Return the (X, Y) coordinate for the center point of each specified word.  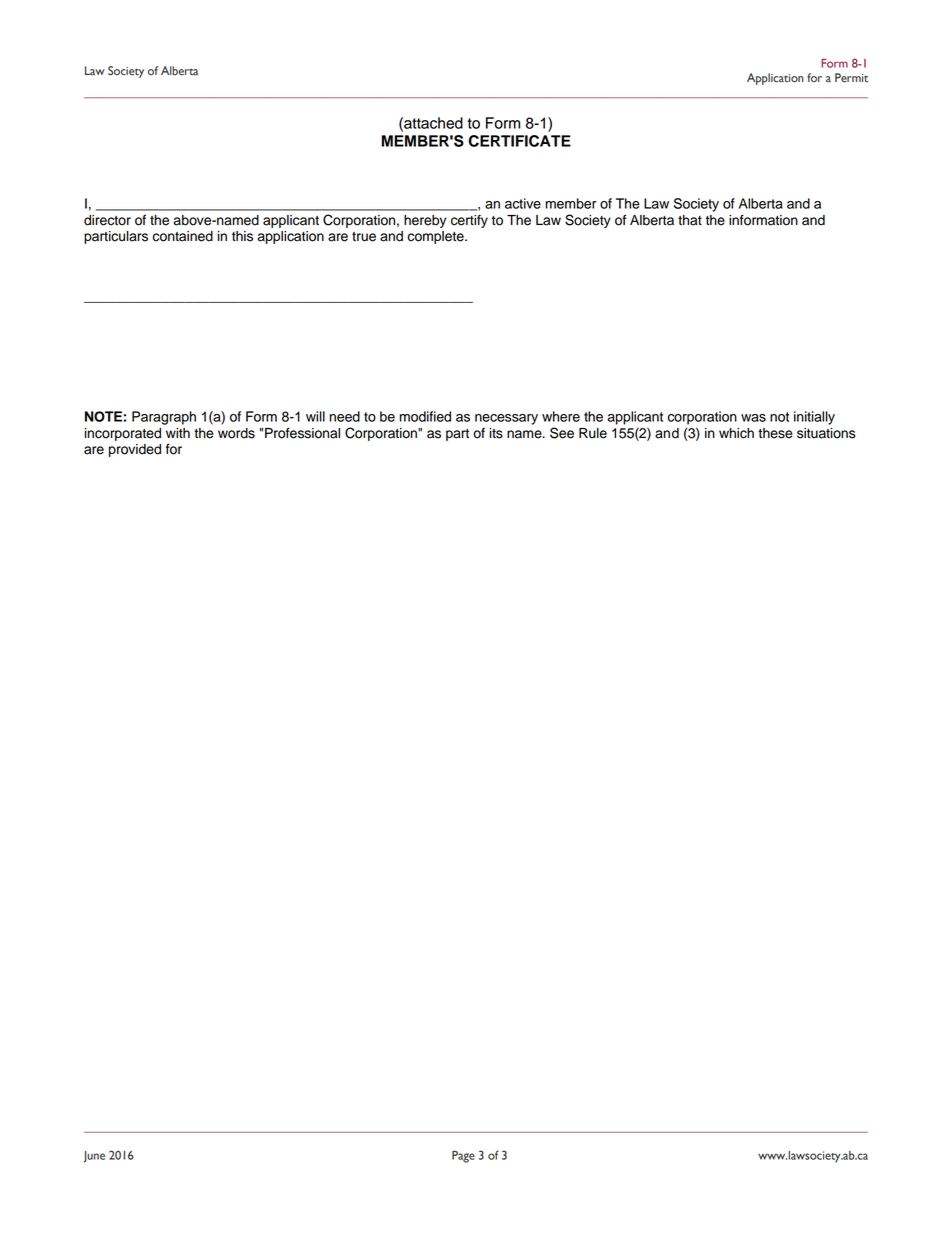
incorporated (123, 434)
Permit (851, 78)
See (562, 433)
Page (463, 1157)
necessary (506, 419)
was (753, 418)
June (94, 1157)
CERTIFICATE (519, 141)
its (496, 433)
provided (135, 450)
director (107, 220)
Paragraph (164, 418)
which (736, 433)
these (775, 433)
